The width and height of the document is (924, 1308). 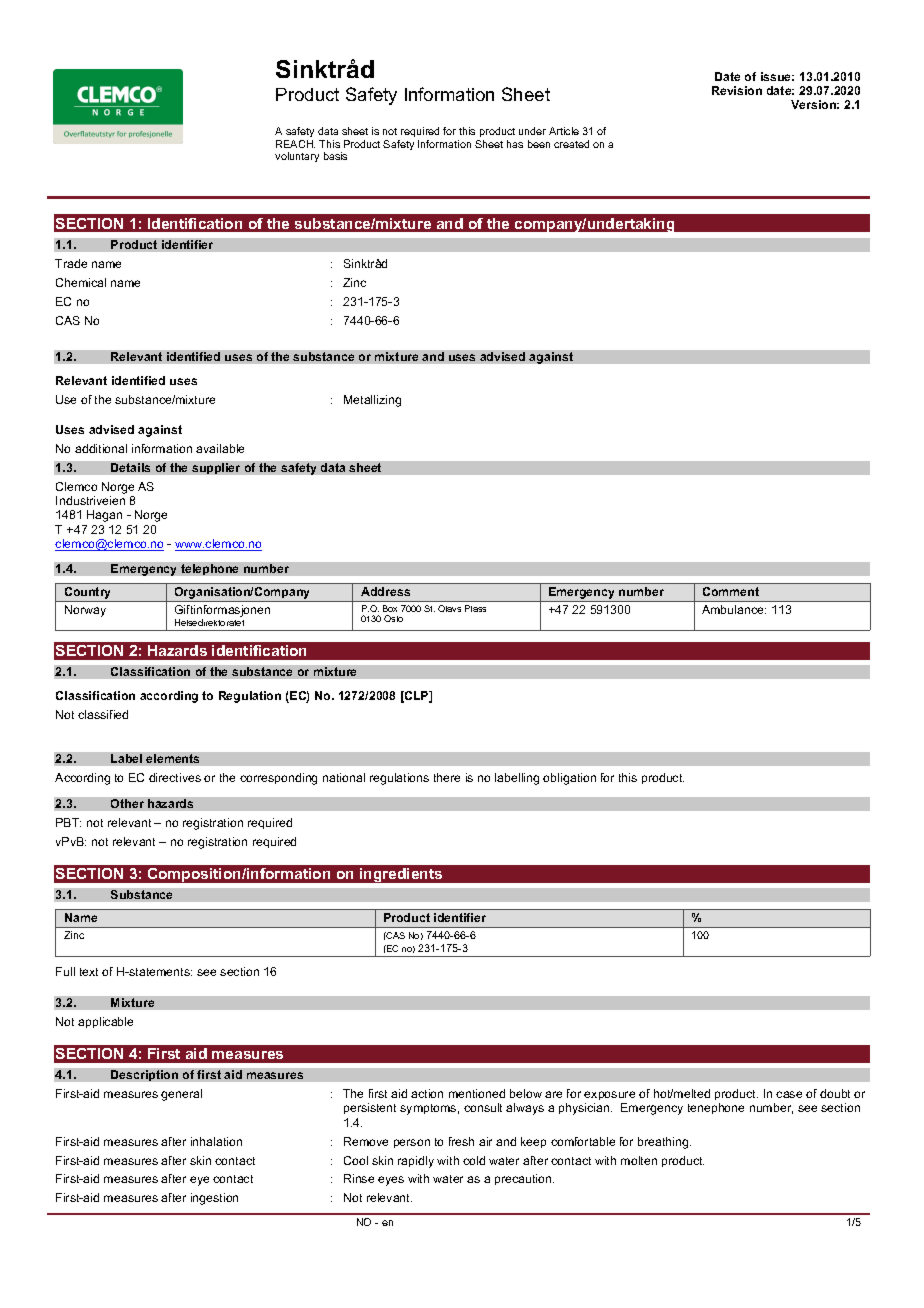 What do you see at coordinates (474, 1160) in the document?
I see `cold` at bounding box center [474, 1160].
